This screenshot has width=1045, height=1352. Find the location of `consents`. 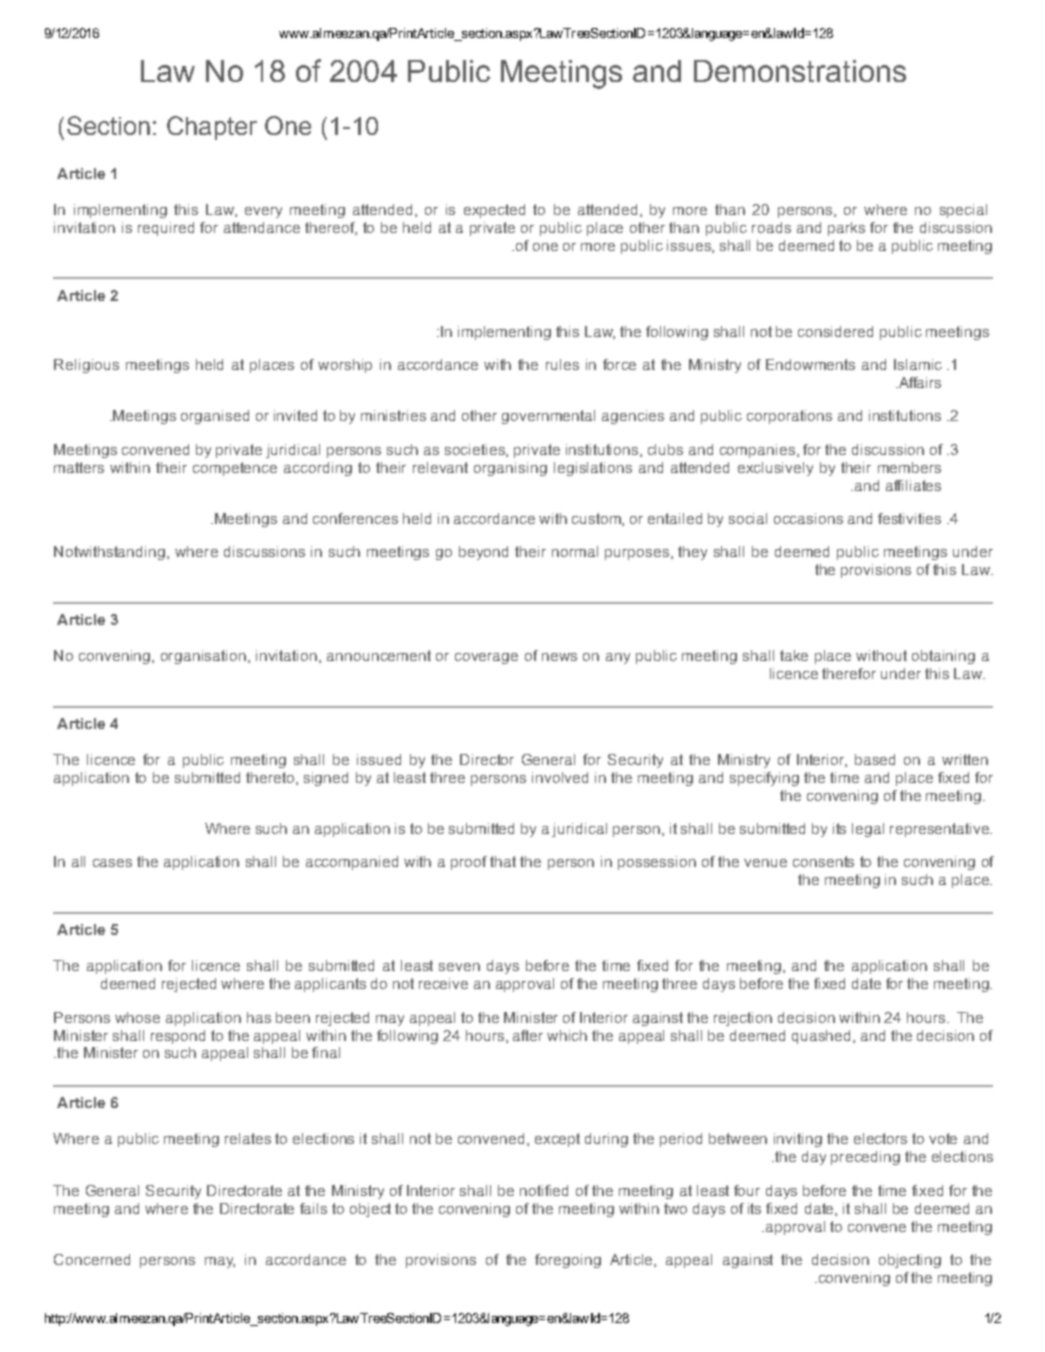

consents is located at coordinates (823, 861).
